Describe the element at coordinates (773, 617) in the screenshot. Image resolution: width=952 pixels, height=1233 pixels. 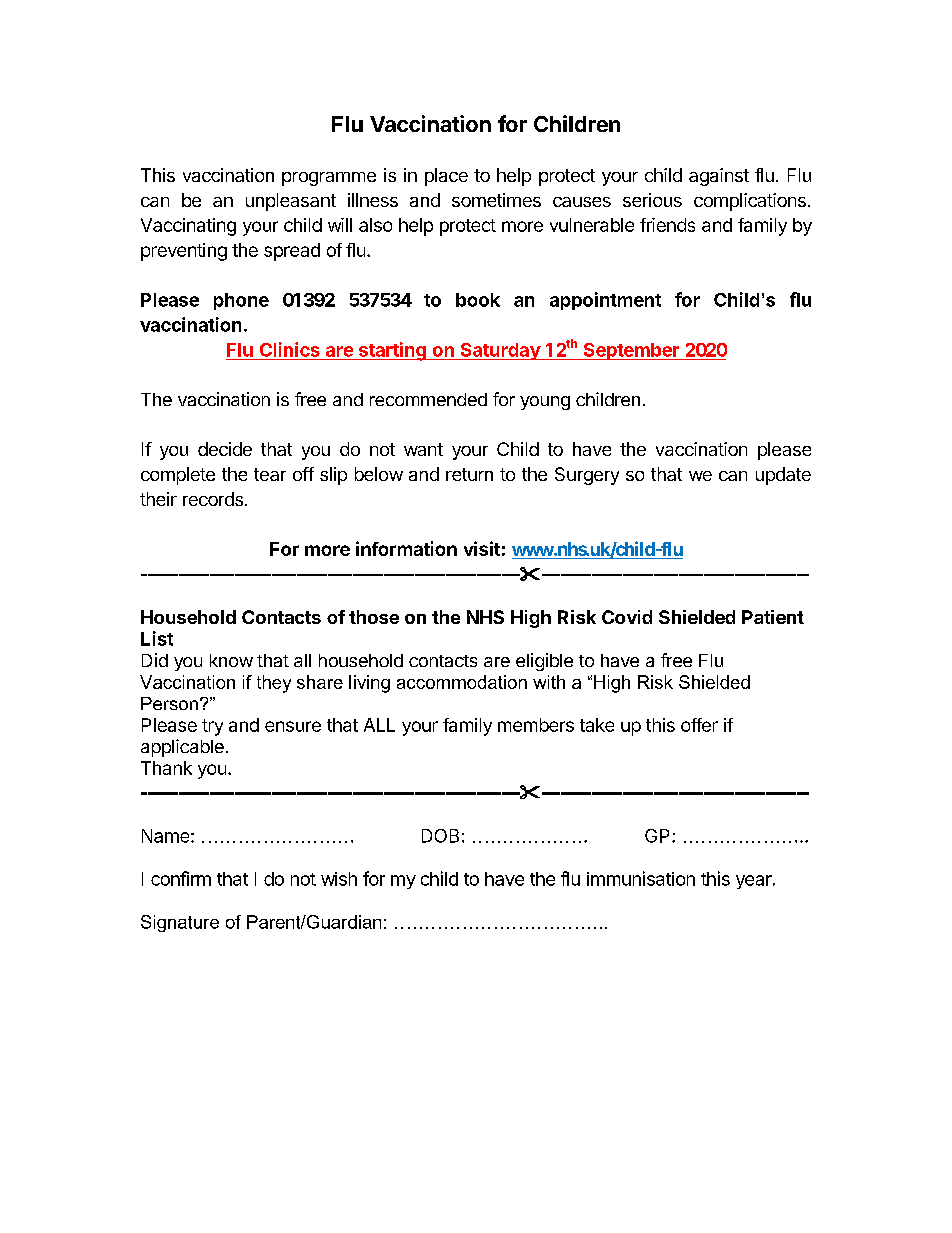
I see `Patient` at that location.
